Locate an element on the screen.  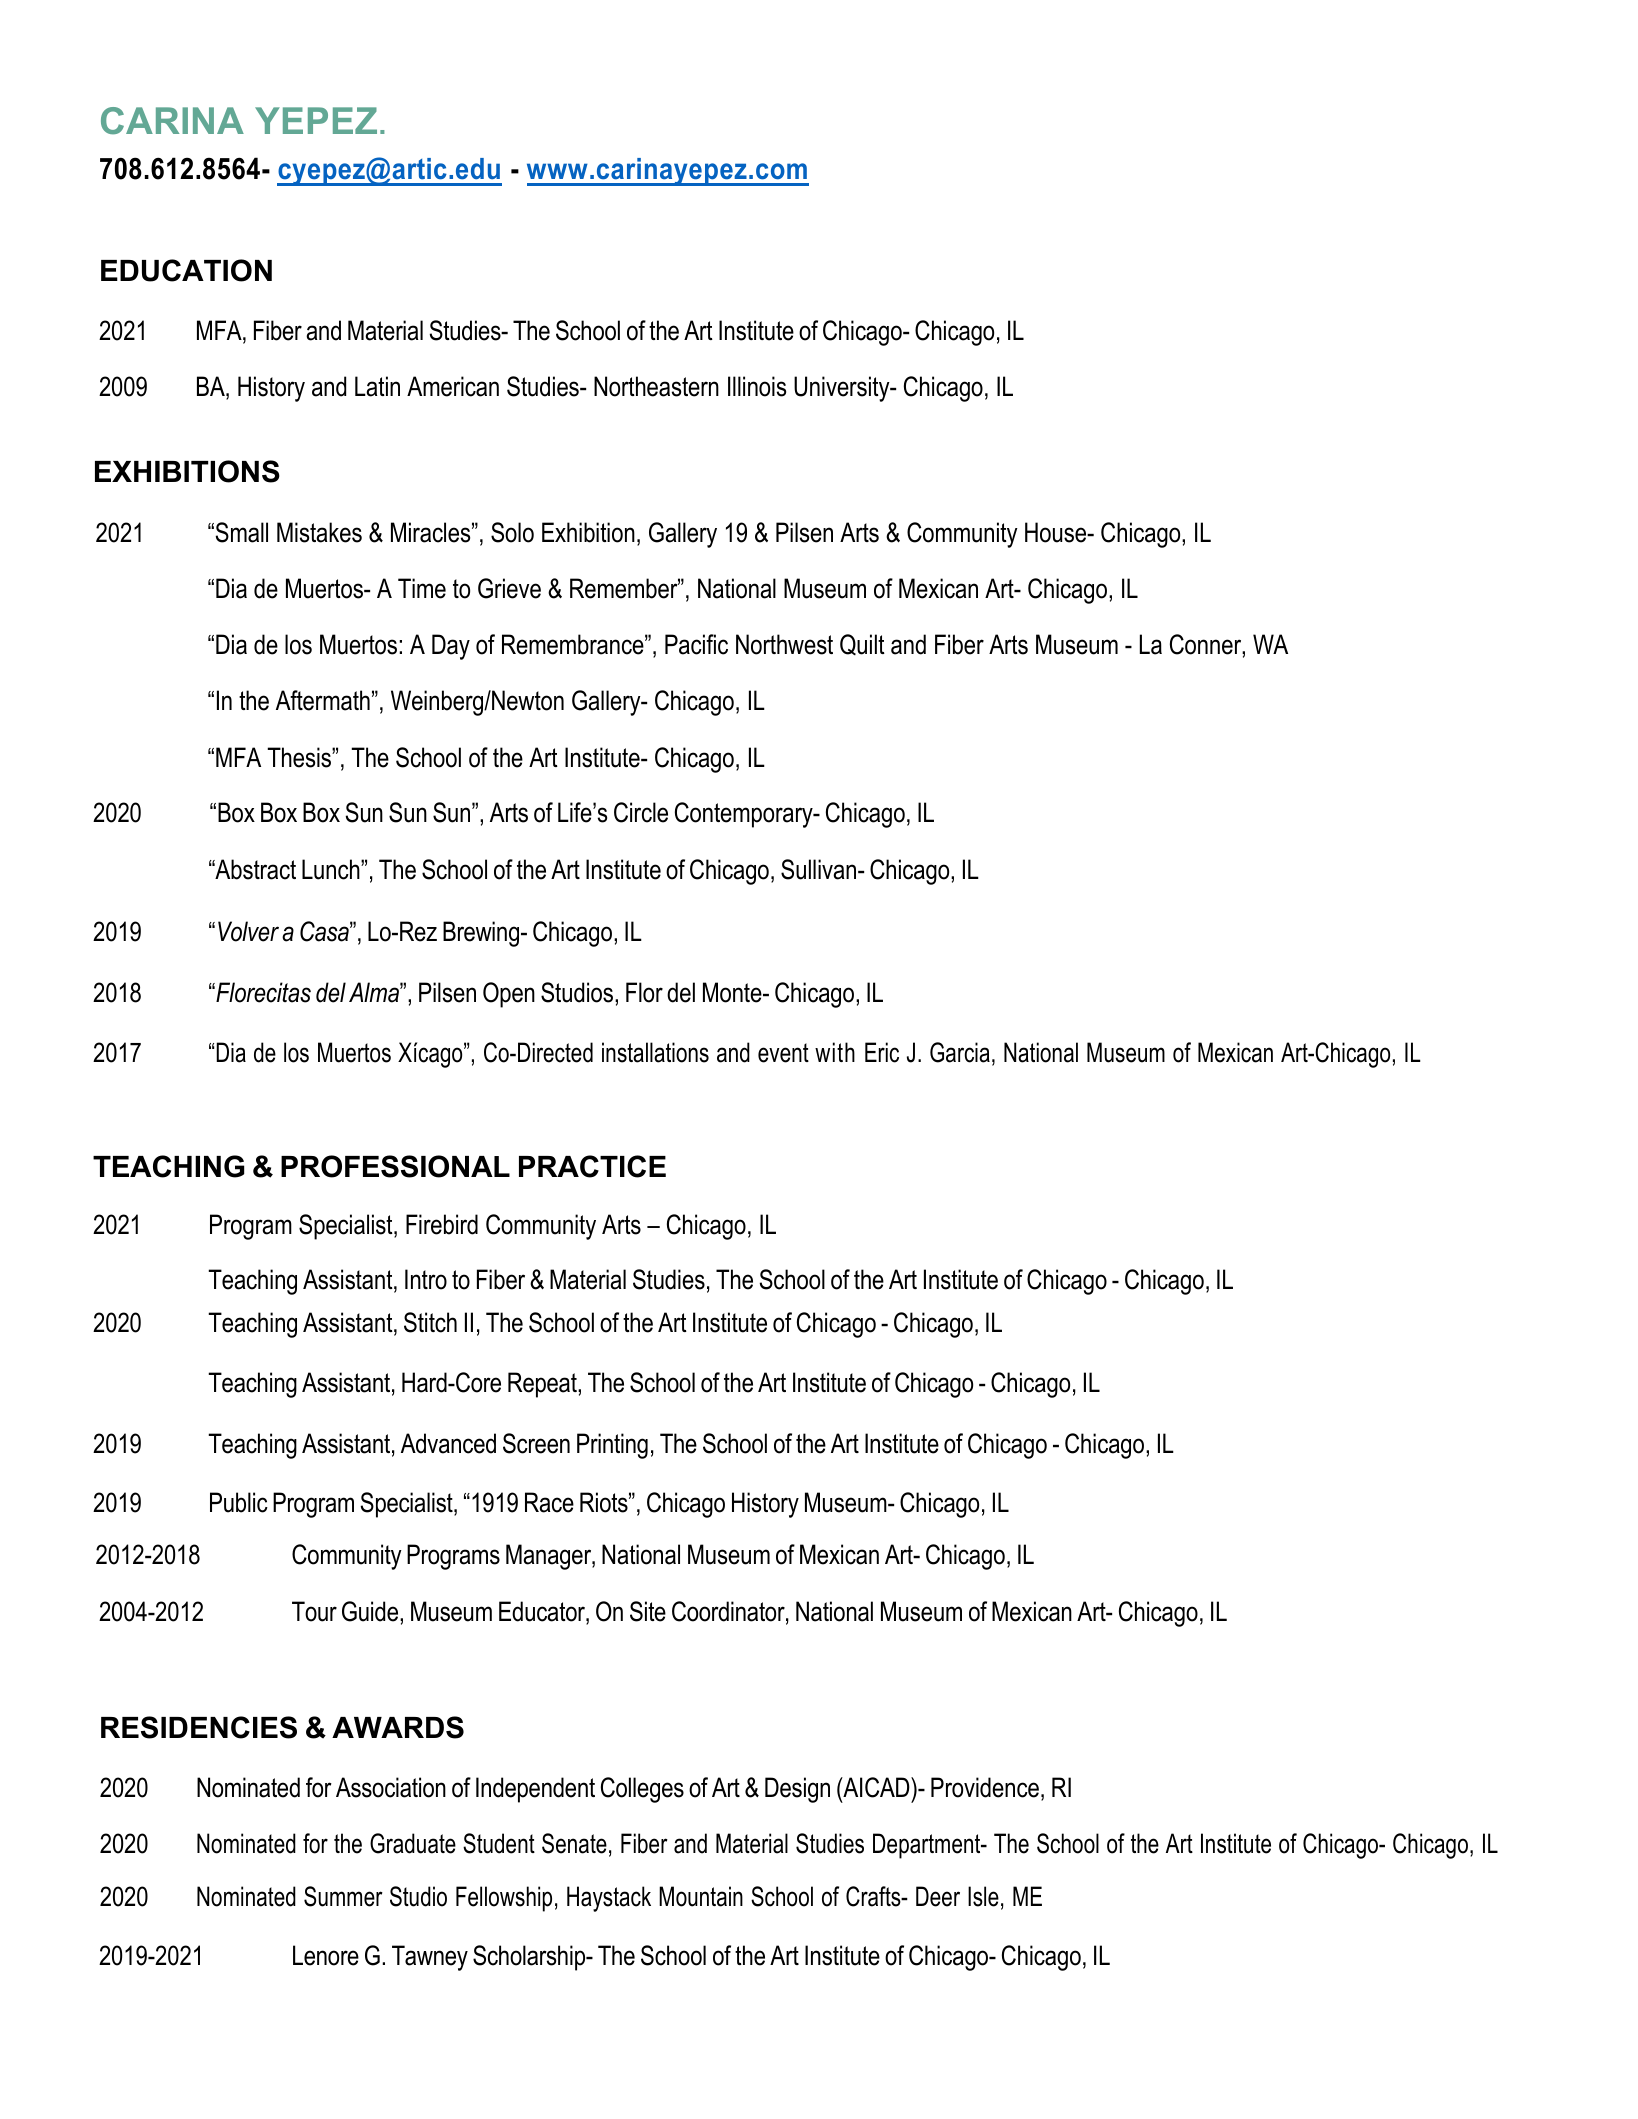
Isle is located at coordinates (983, 1896).
